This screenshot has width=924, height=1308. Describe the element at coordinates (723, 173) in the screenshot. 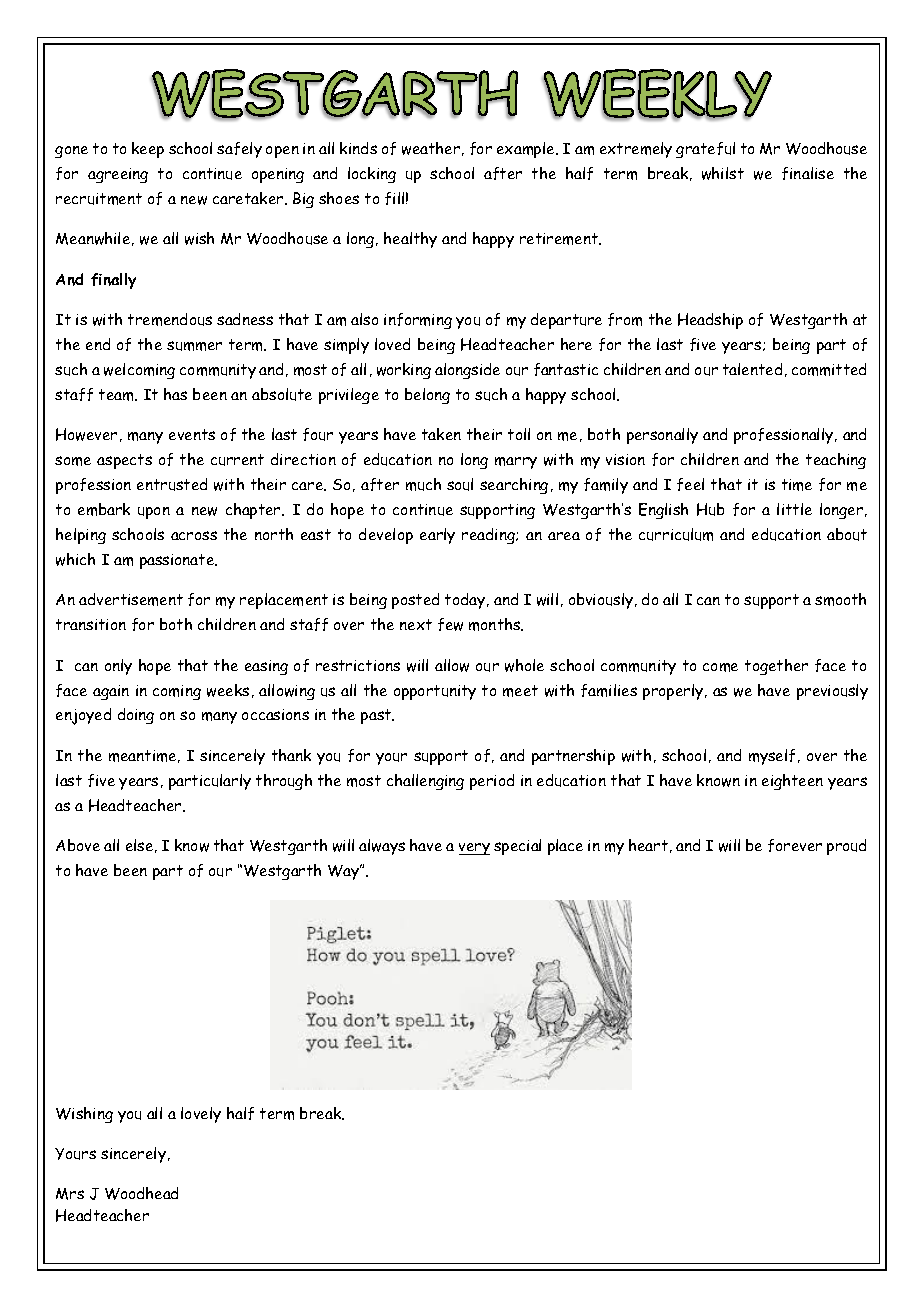

I see `whilst` at that location.
